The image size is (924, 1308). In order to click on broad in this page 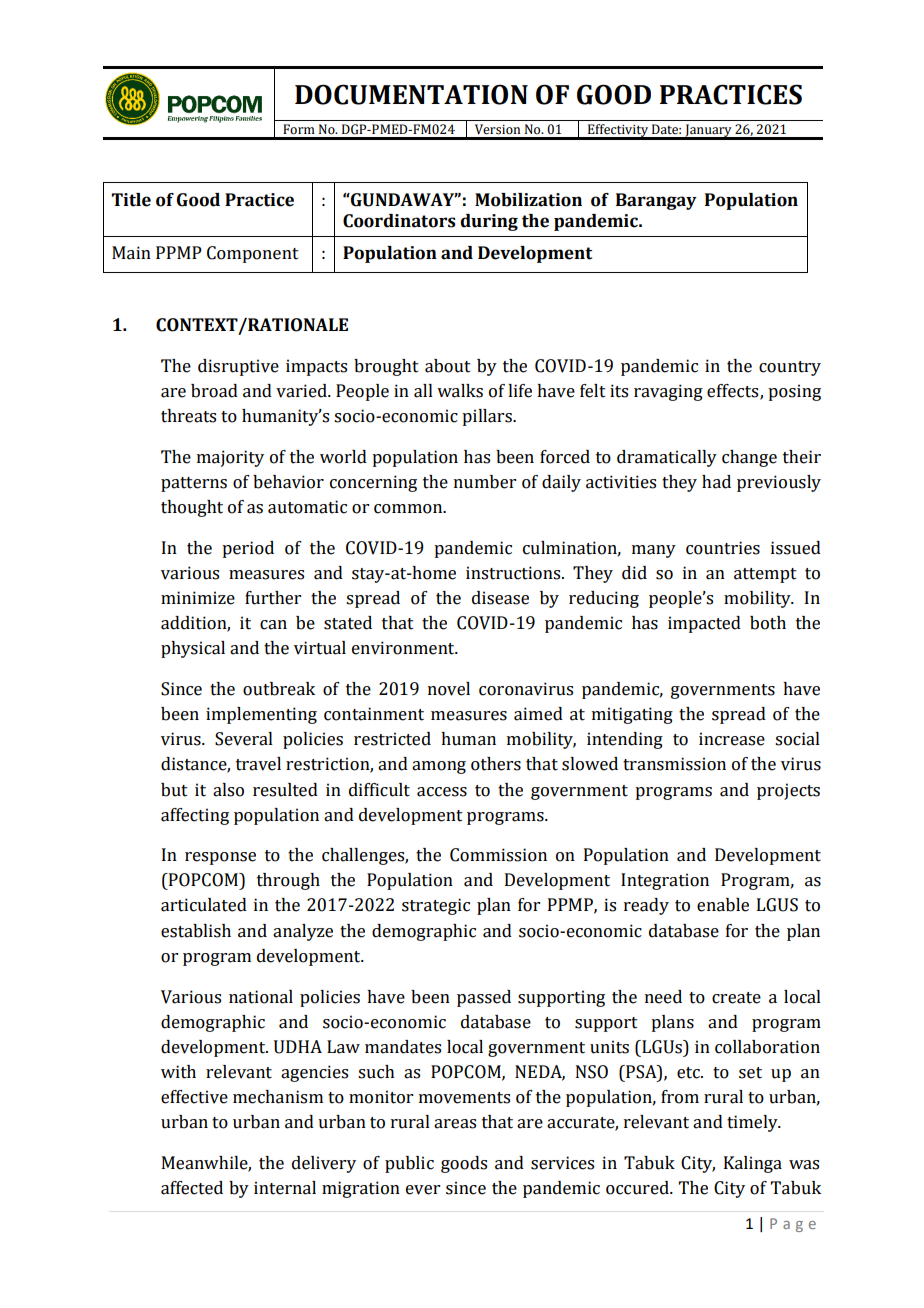, I will do `click(214, 391)`.
